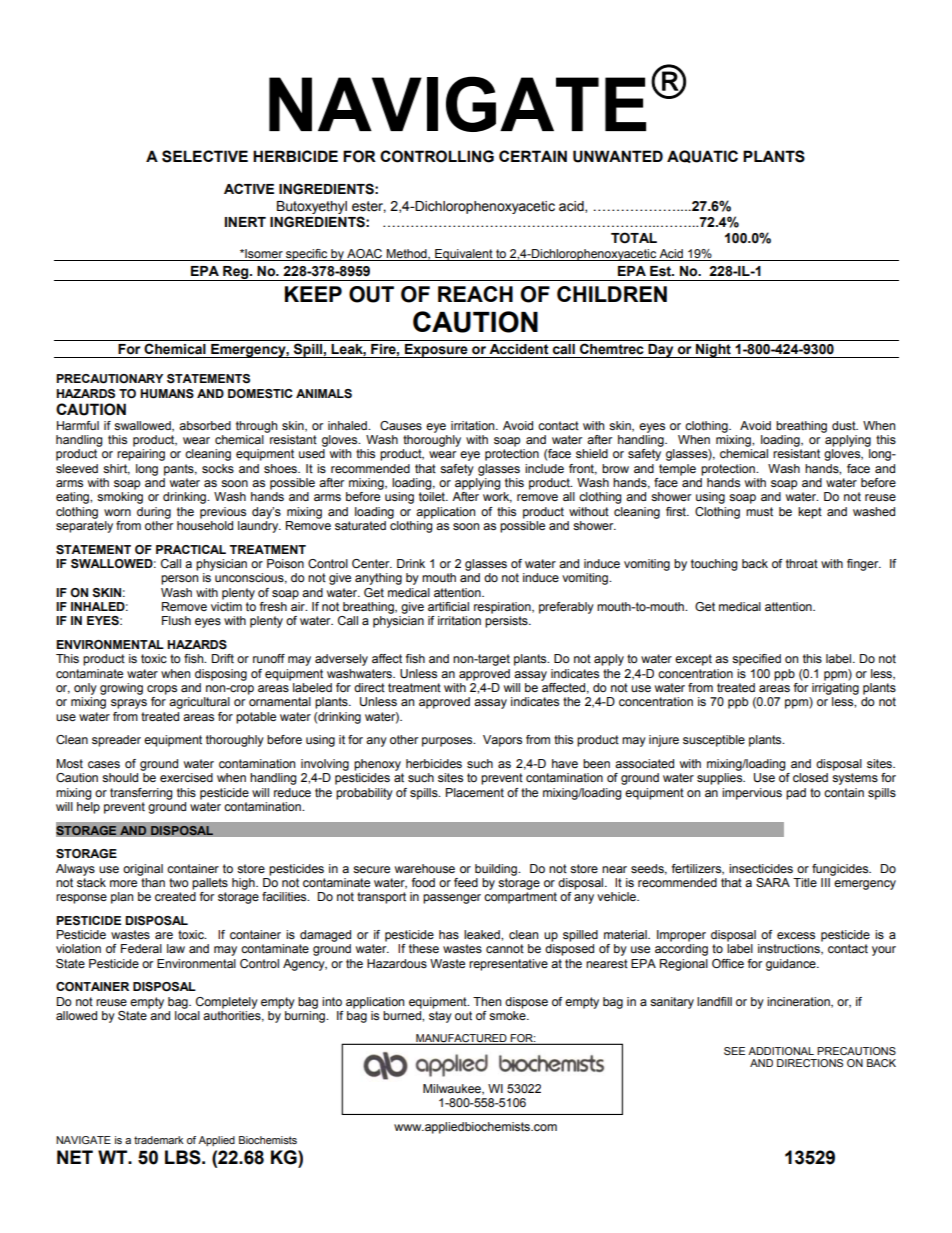 The height and width of the document is (1233, 952). I want to click on trademark, so click(159, 1140).
